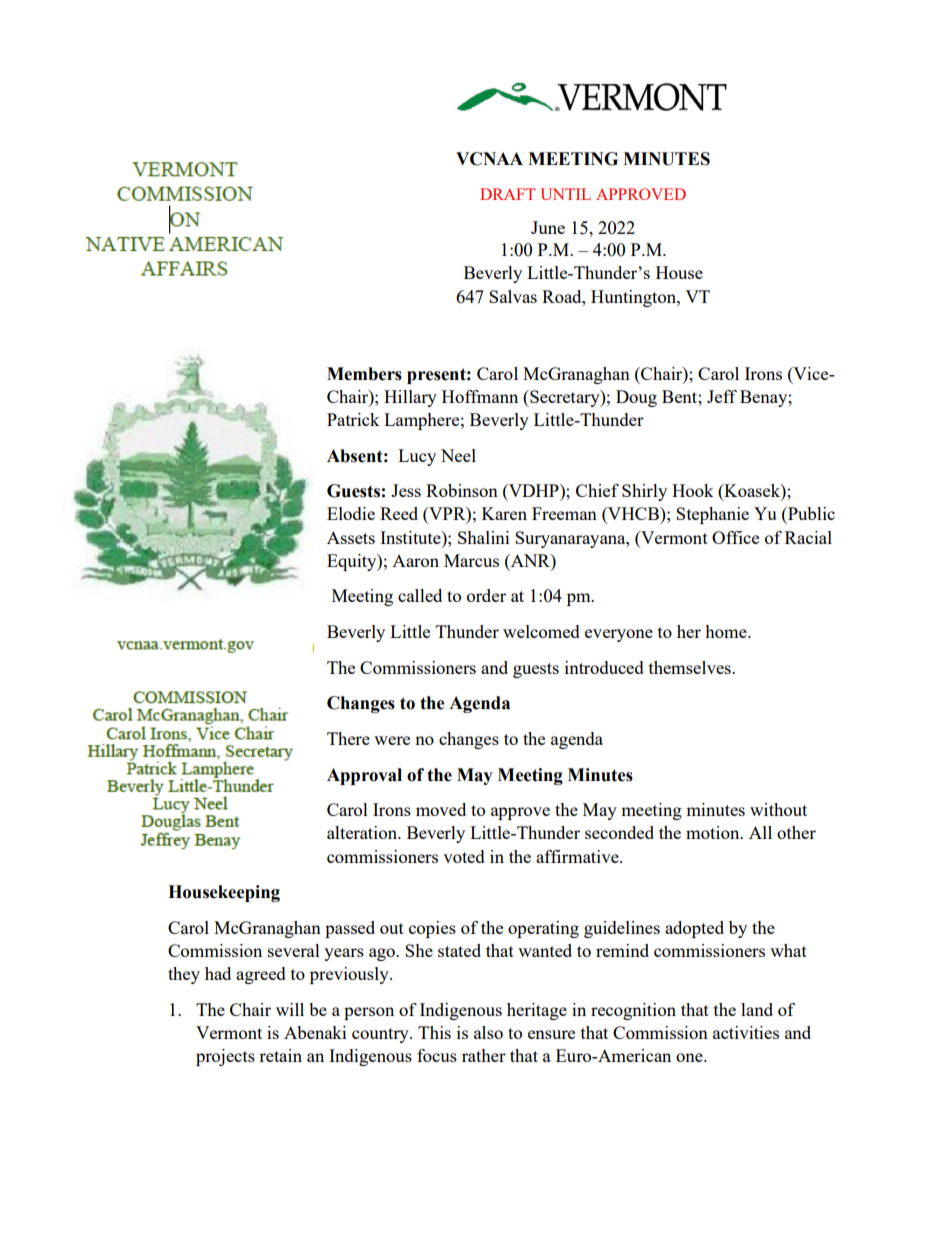 The image size is (952, 1233). Describe the element at coordinates (746, 1032) in the page. I see `activities` at that location.
